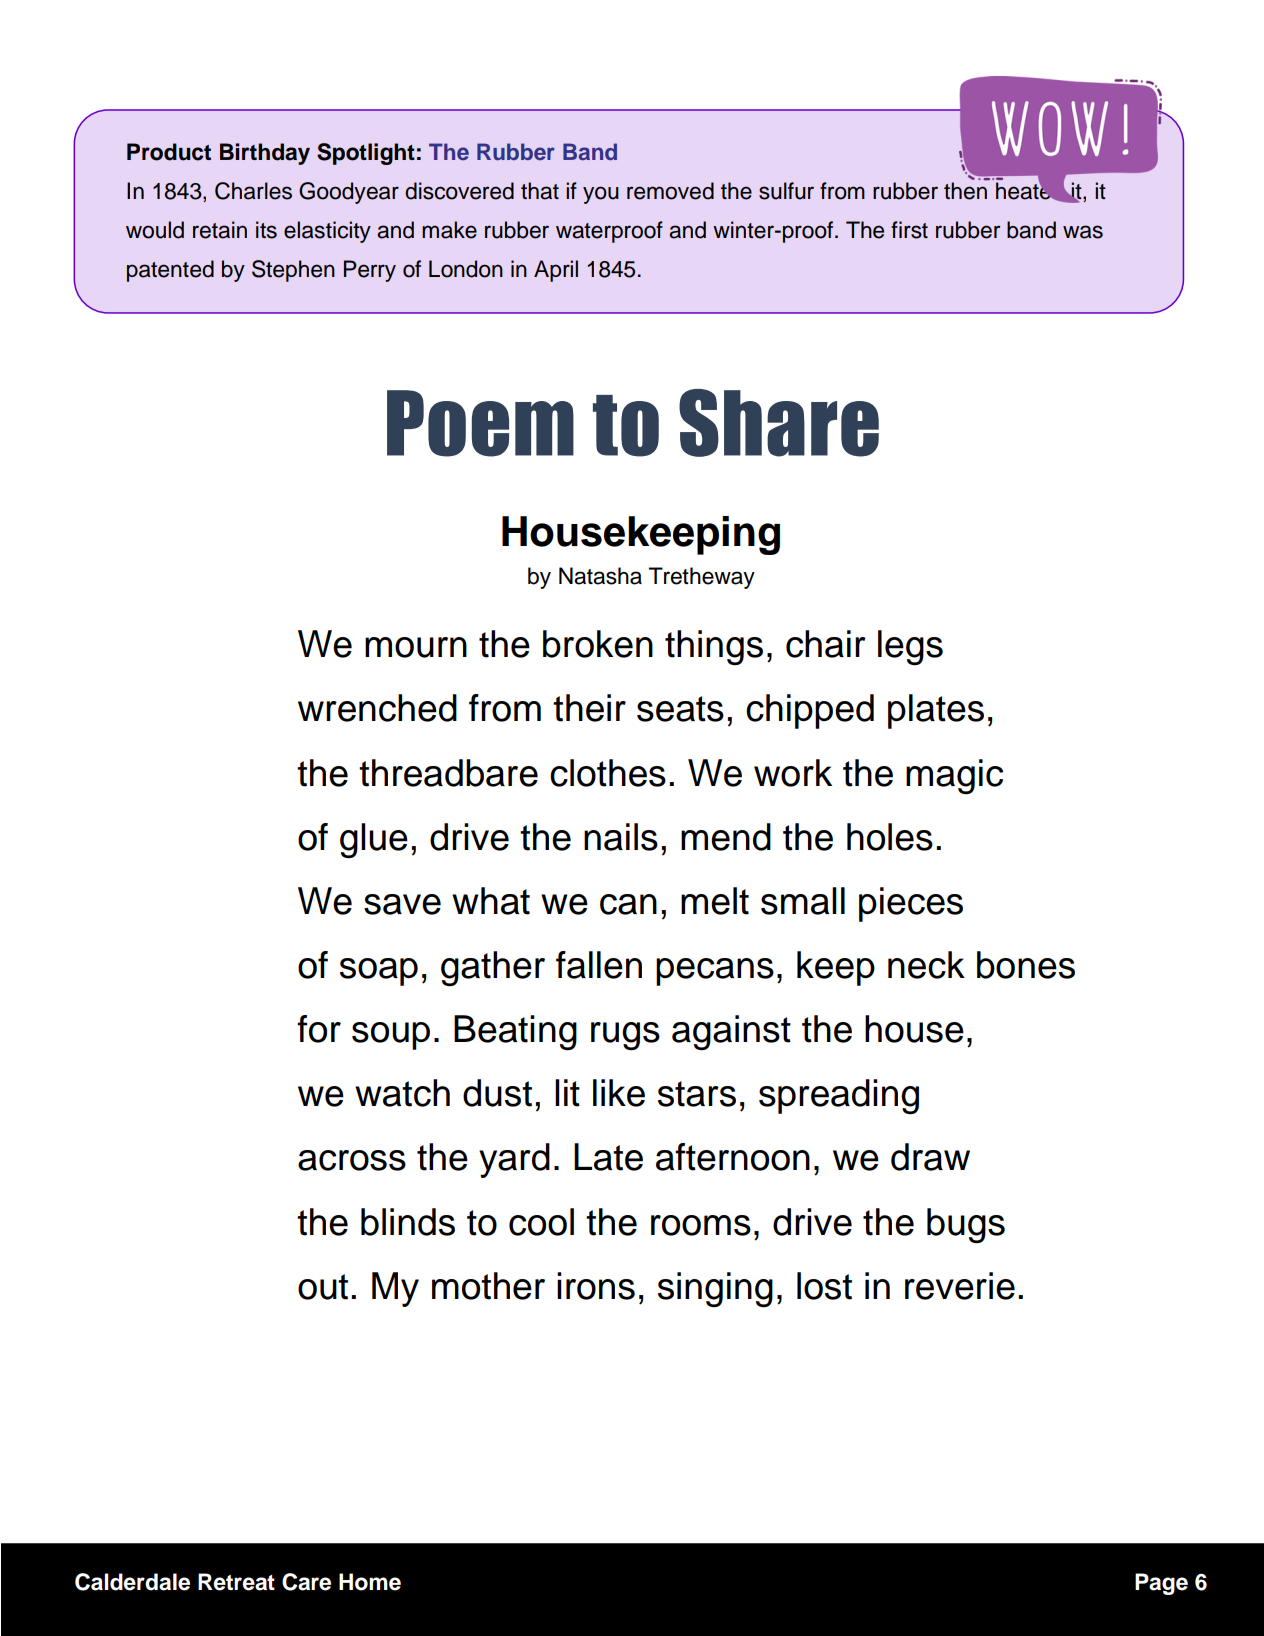 The width and height of the image is (1264, 1636). Describe the element at coordinates (374, 840) in the image. I see `glue` at that location.
